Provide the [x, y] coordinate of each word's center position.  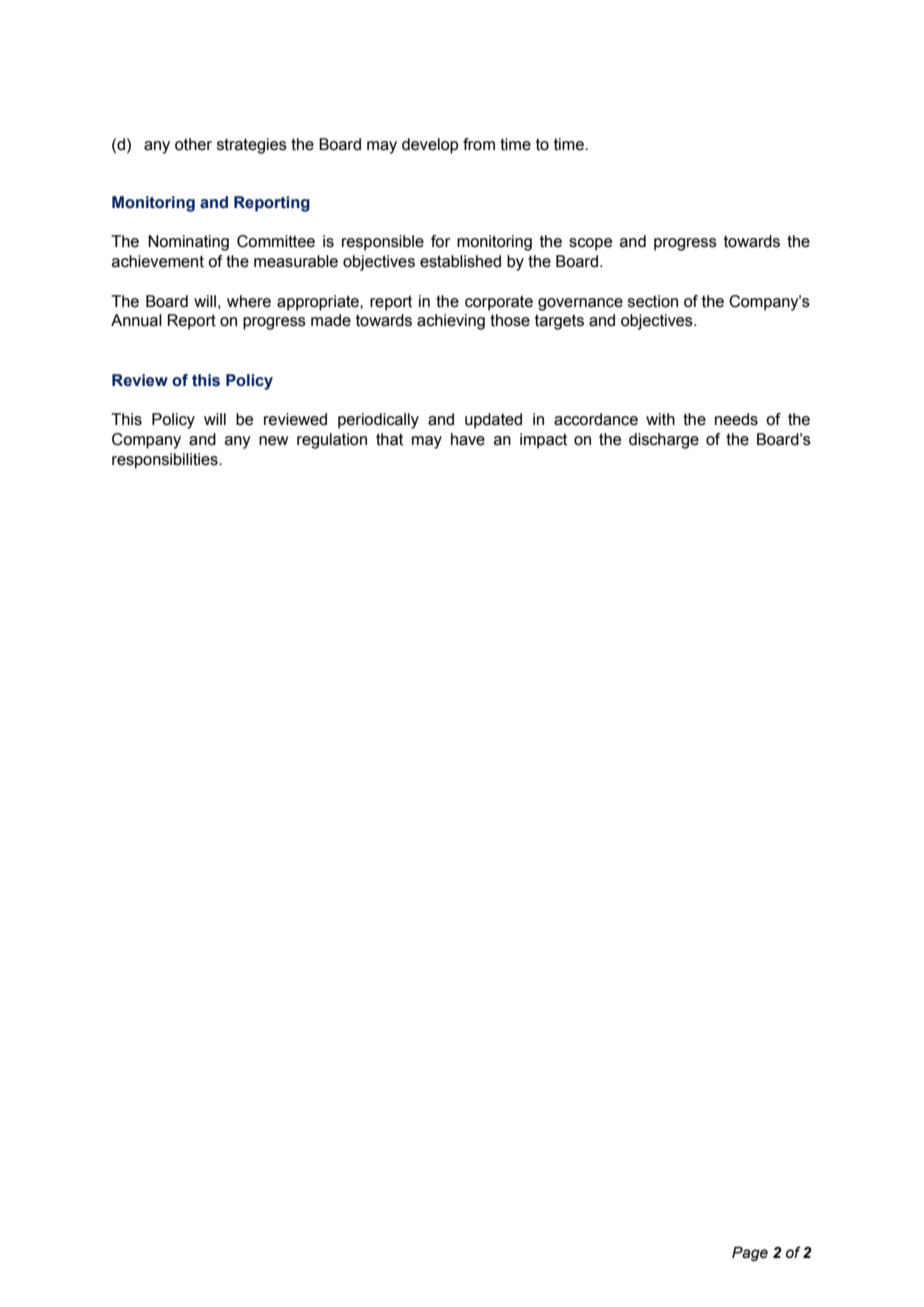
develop [430, 146]
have [468, 439]
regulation [332, 441]
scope [590, 244]
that [389, 439]
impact [543, 441]
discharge [664, 441]
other [193, 144]
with [660, 419]
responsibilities [166, 461]
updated [493, 421]
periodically [378, 421]
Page [750, 1254]
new [273, 441]
